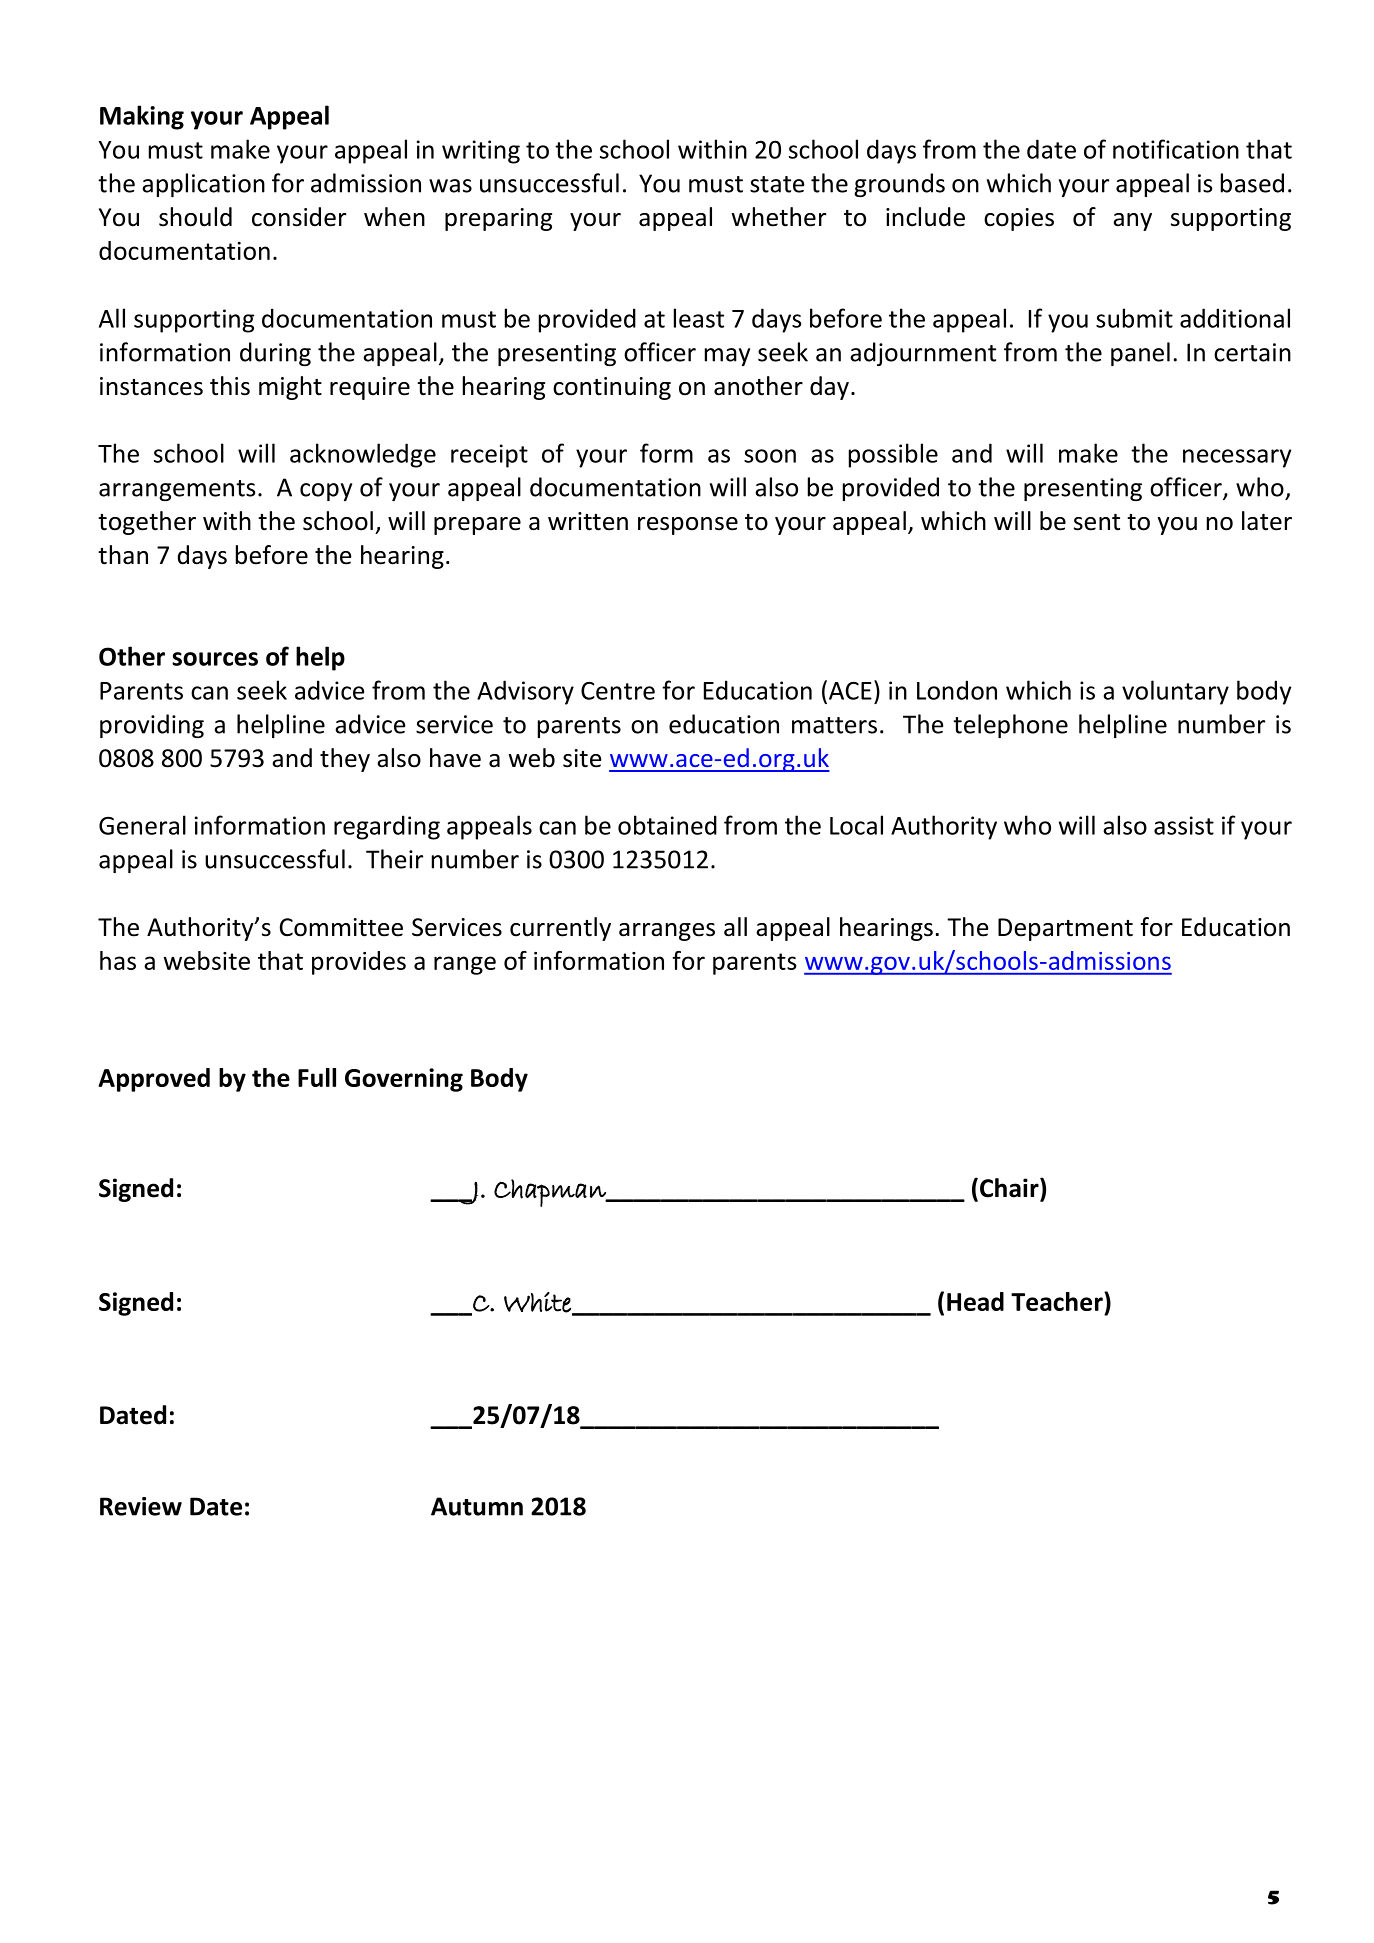  Describe the element at coordinates (142, 825) in the screenshot. I see `General` at that location.
